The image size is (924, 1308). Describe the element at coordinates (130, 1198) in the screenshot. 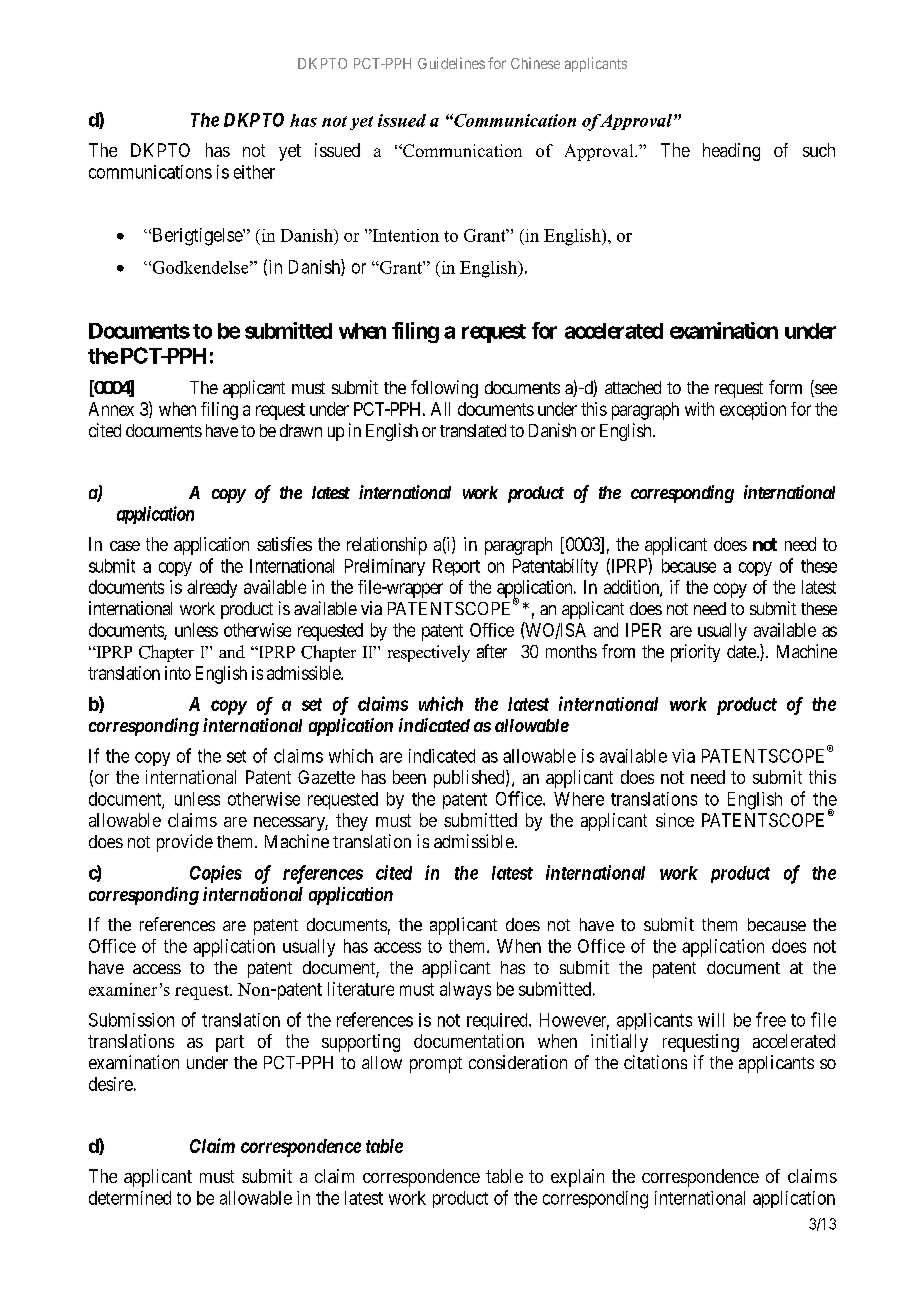

I see `determined` at that location.
